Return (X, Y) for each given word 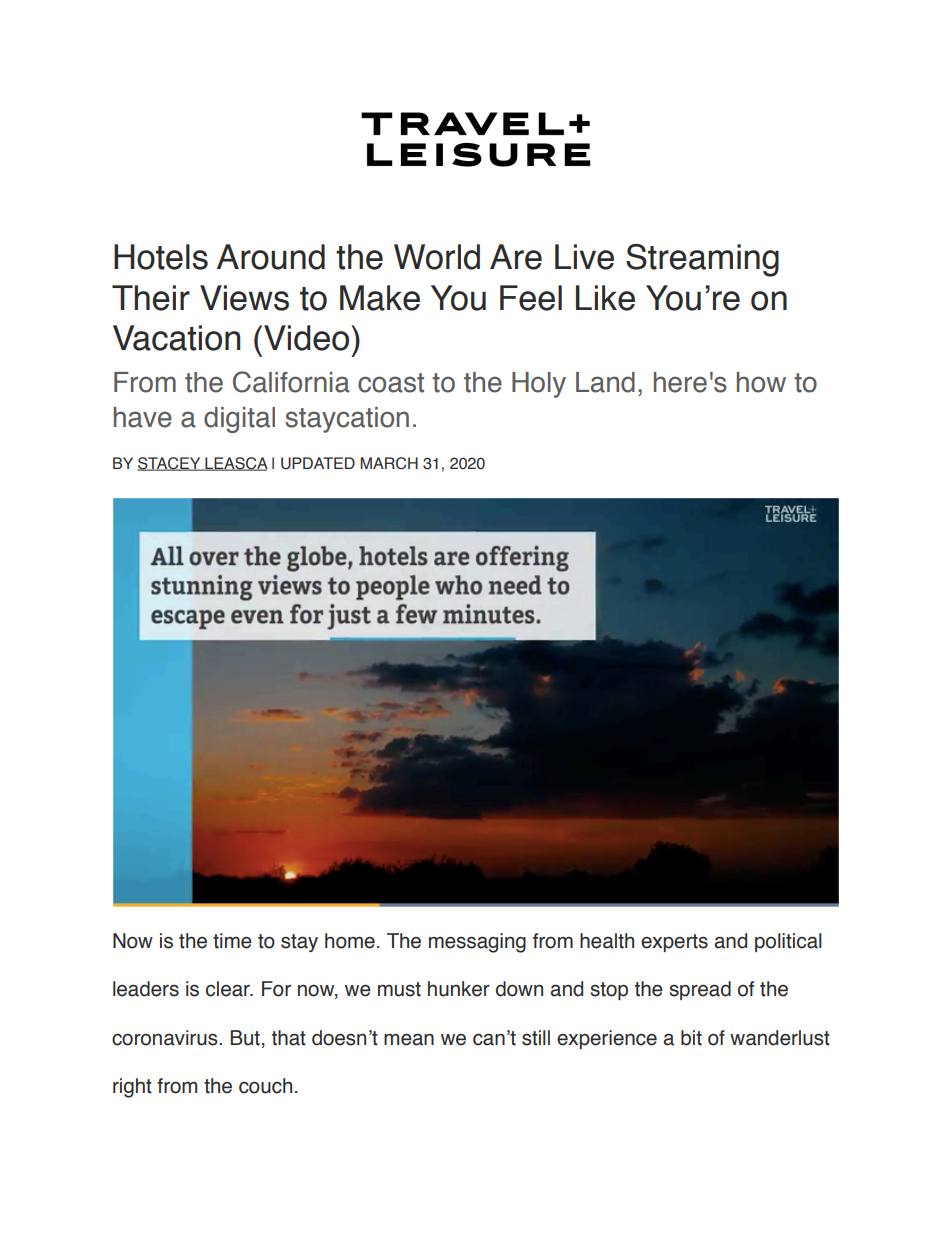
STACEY (170, 464)
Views (244, 298)
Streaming (702, 260)
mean (409, 1039)
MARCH (389, 463)
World (437, 257)
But (245, 1038)
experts (674, 943)
